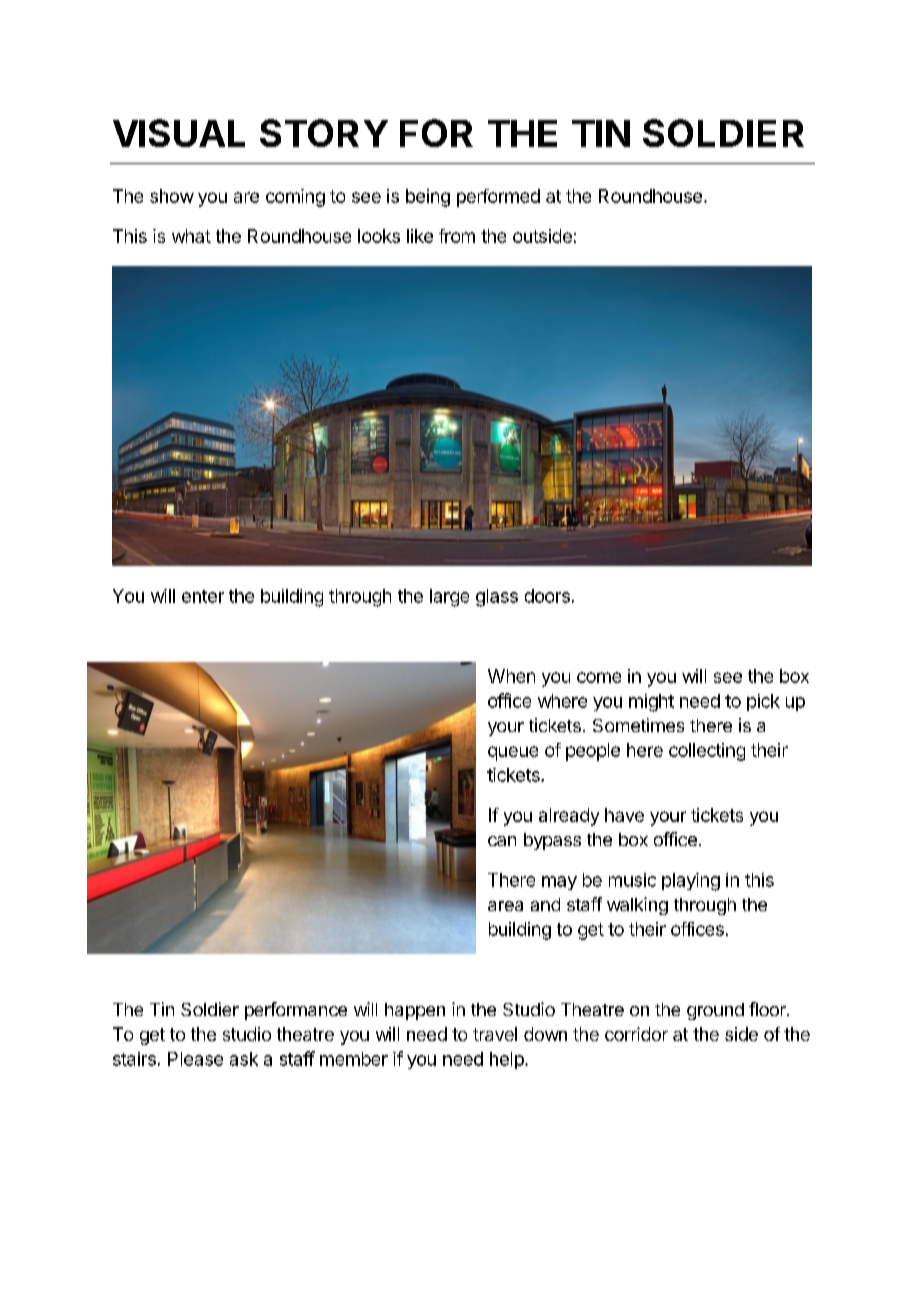 This screenshot has width=924, height=1308. What do you see at coordinates (547, 596) in the screenshot?
I see `doors` at bounding box center [547, 596].
